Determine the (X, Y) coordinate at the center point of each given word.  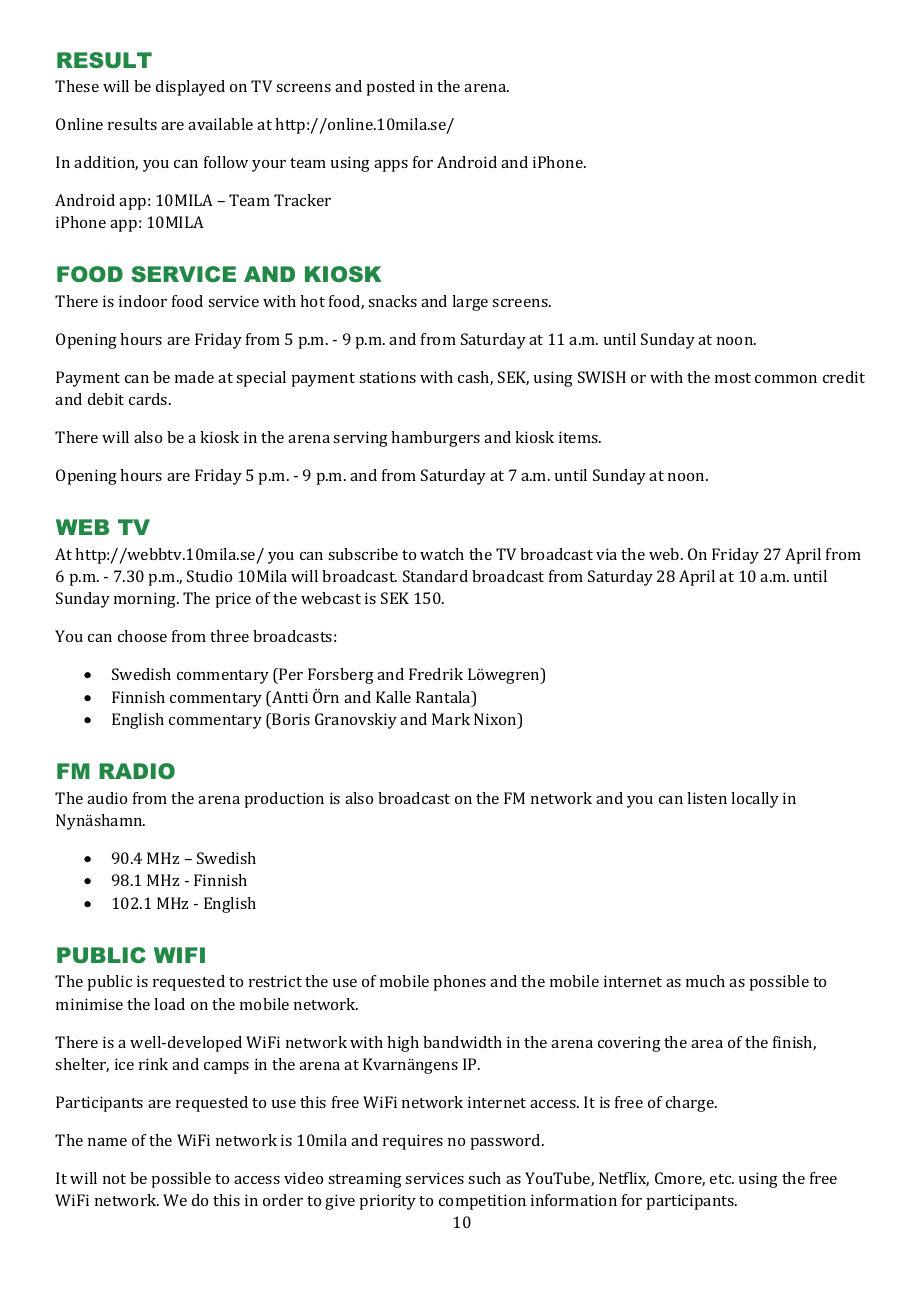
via (606, 554)
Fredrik (436, 674)
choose (142, 636)
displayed (190, 88)
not (114, 1179)
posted (390, 88)
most (733, 378)
